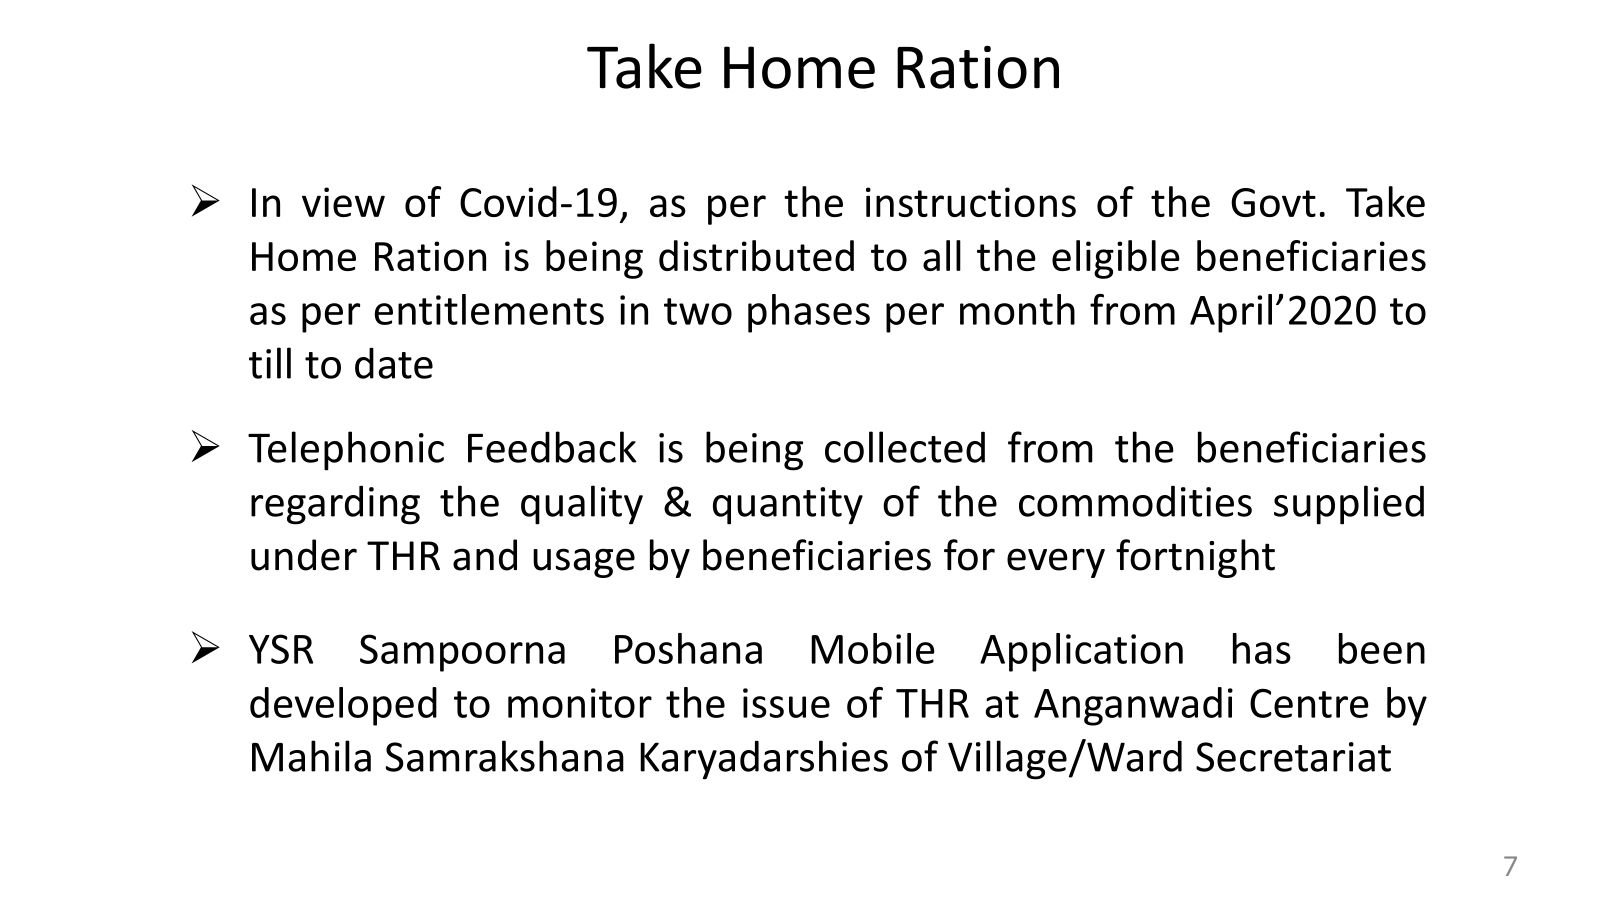 This page has height=908, width=1615. What do you see at coordinates (1382, 648) in the page?
I see `been` at bounding box center [1382, 648].
